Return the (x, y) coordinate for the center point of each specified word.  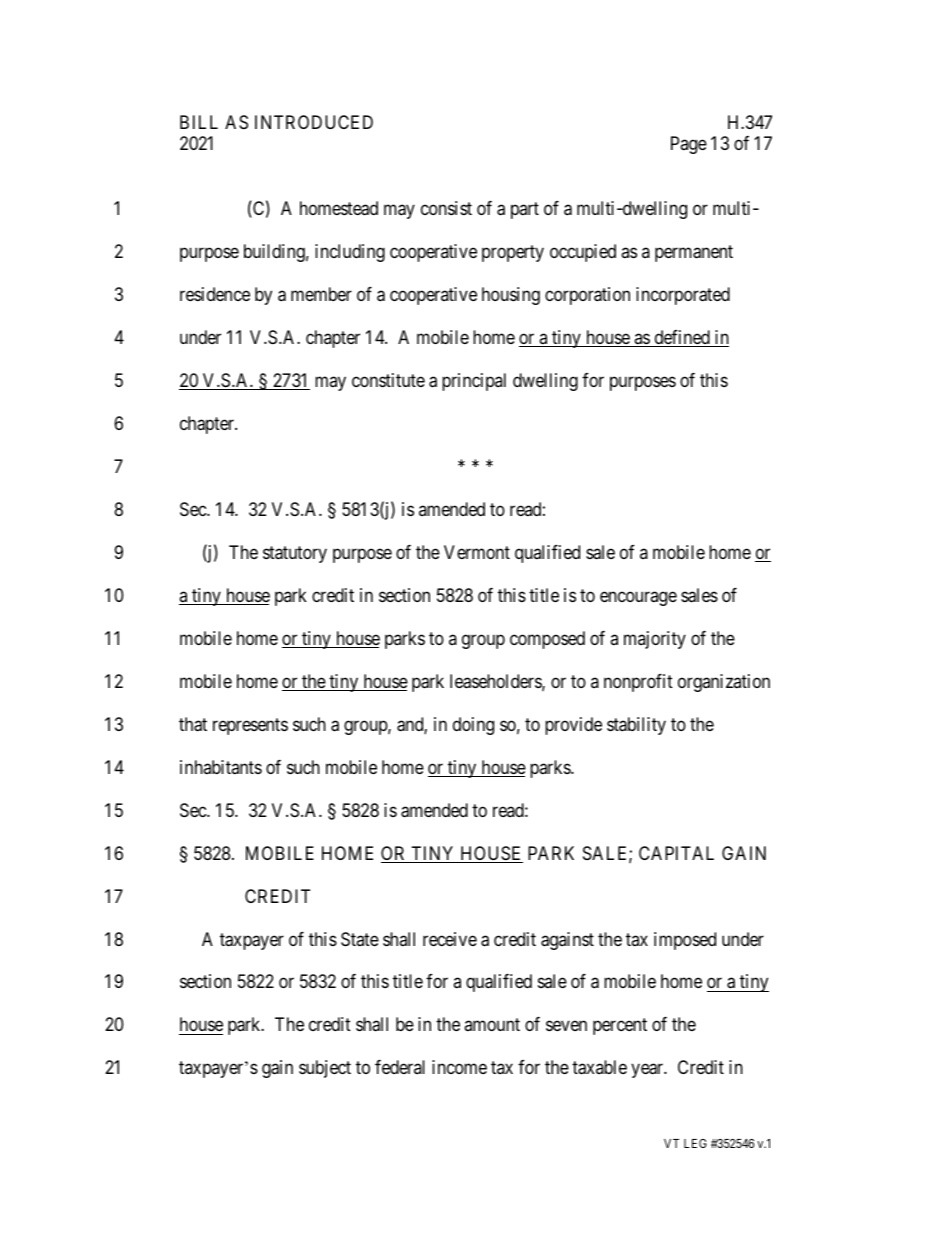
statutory (295, 554)
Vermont (477, 552)
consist (446, 208)
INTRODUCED (314, 122)
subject (325, 1069)
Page (689, 145)
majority (655, 640)
